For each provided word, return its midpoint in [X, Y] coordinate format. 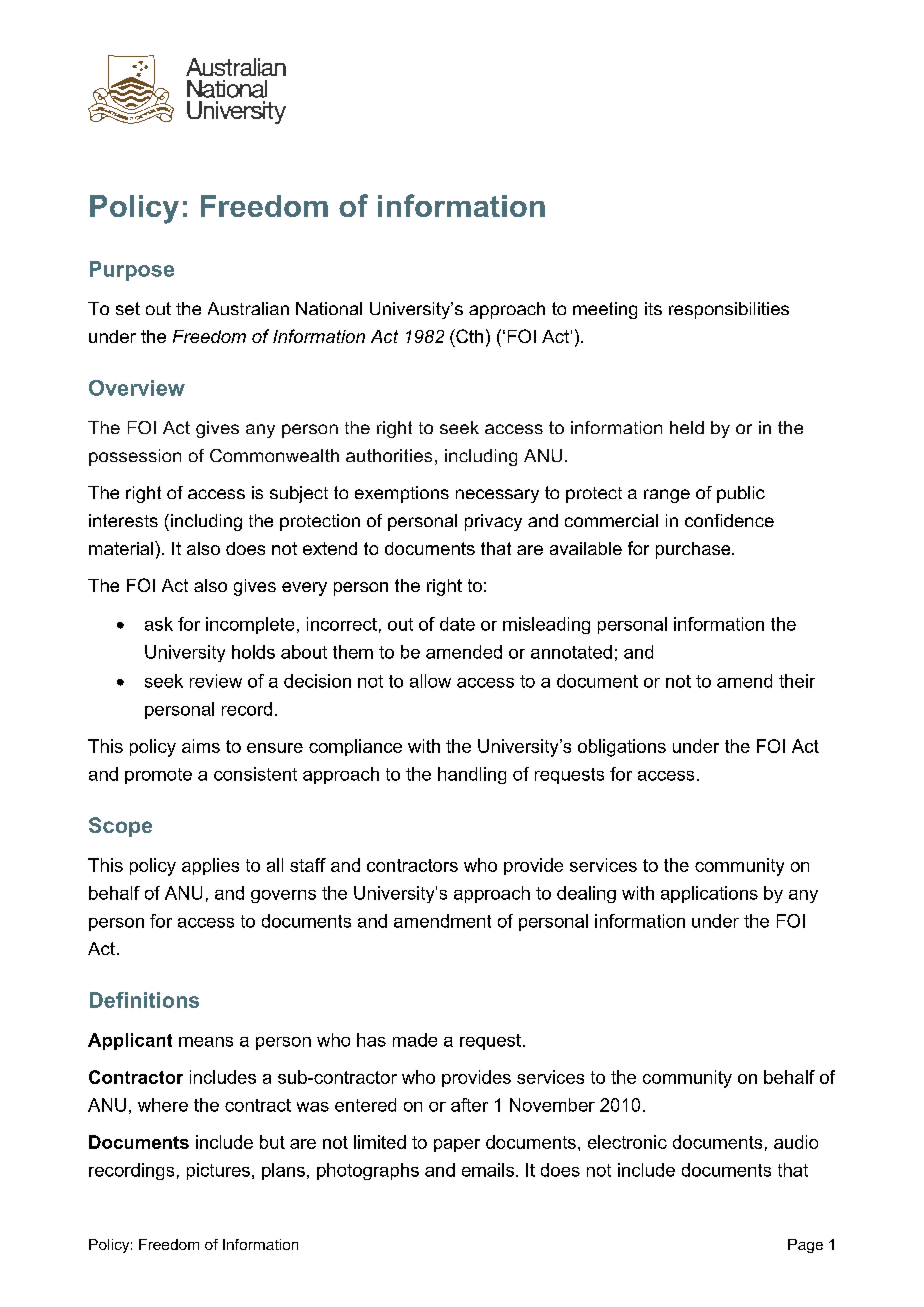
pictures [218, 1171]
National [329, 308]
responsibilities [729, 310]
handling [472, 775]
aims [201, 746]
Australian [248, 308]
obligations [622, 748]
